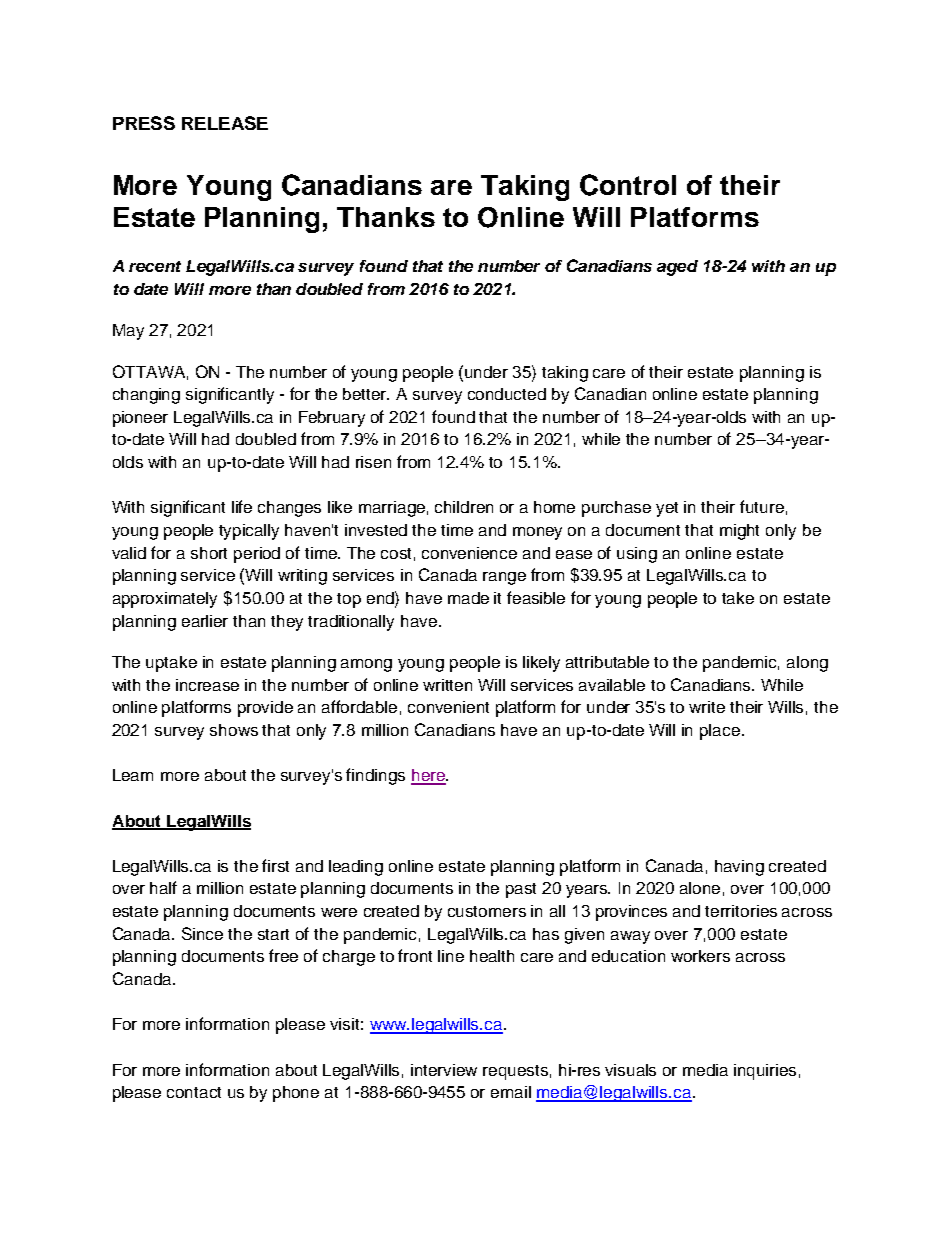 The height and width of the image is (1233, 952). Describe the element at coordinates (444, 1070) in the image. I see `interview` at that location.
